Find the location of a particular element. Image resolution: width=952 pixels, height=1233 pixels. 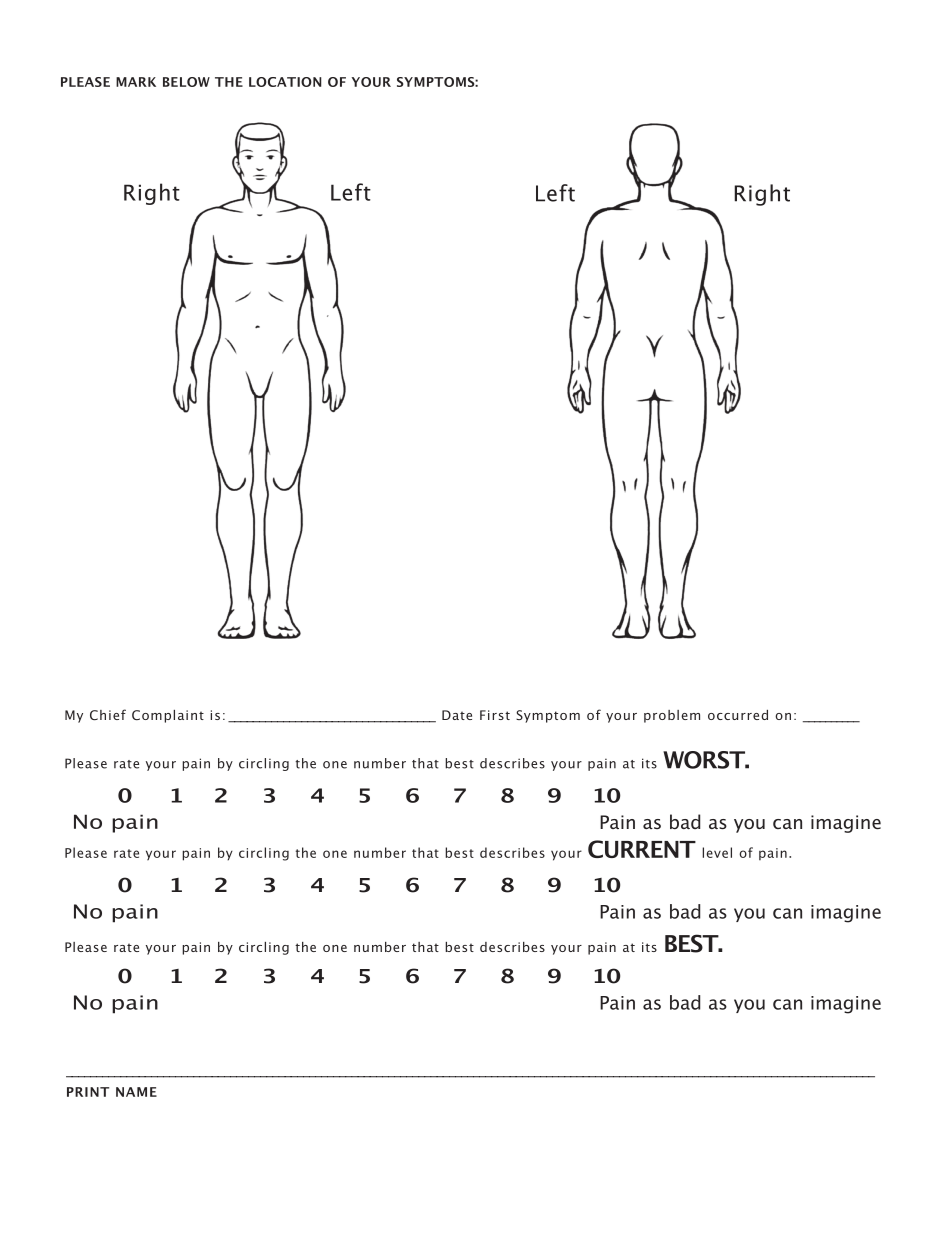

BELOW is located at coordinates (186, 82).
